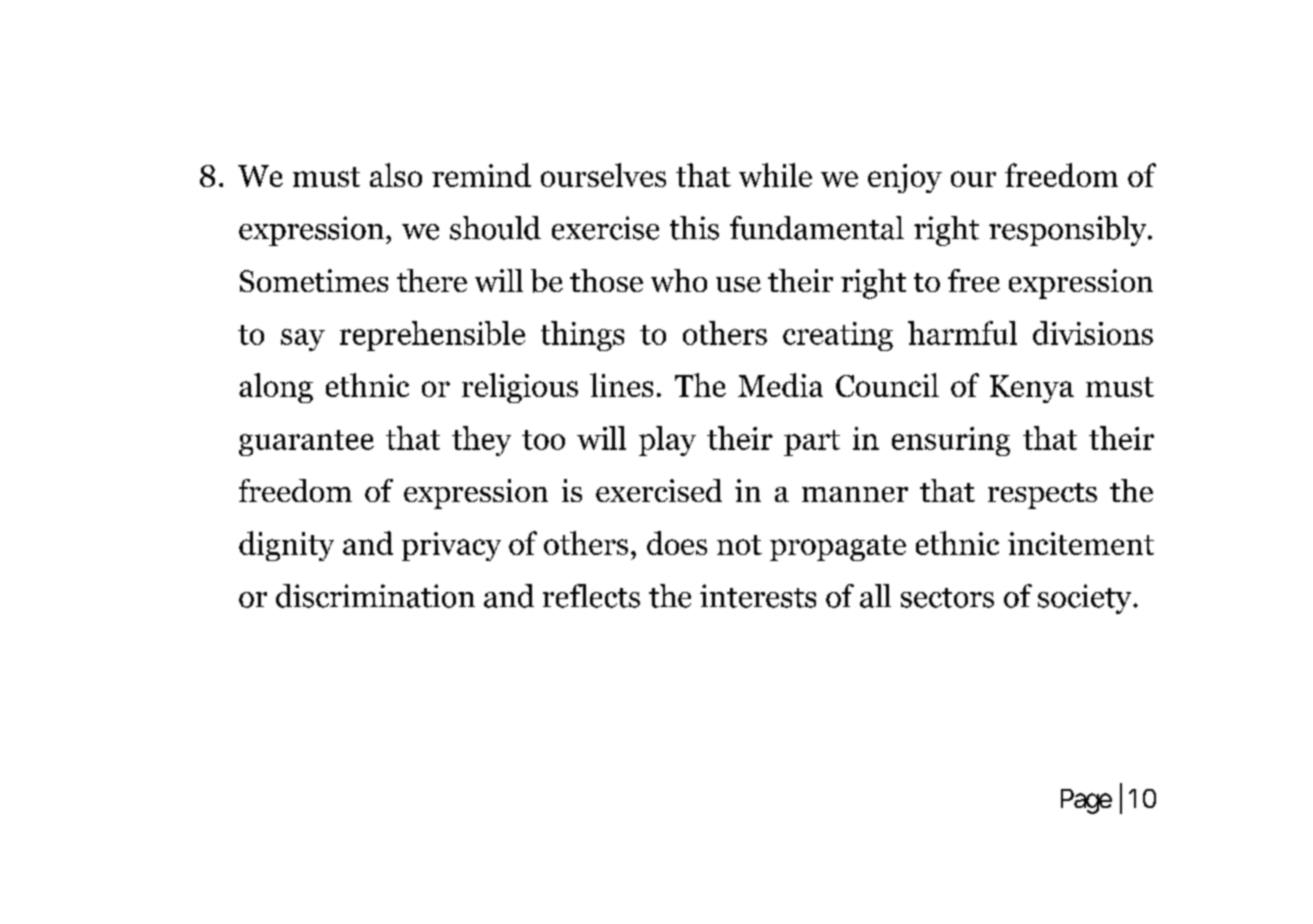 The height and width of the screenshot is (924, 1313). I want to click on guarantee, so click(306, 443).
